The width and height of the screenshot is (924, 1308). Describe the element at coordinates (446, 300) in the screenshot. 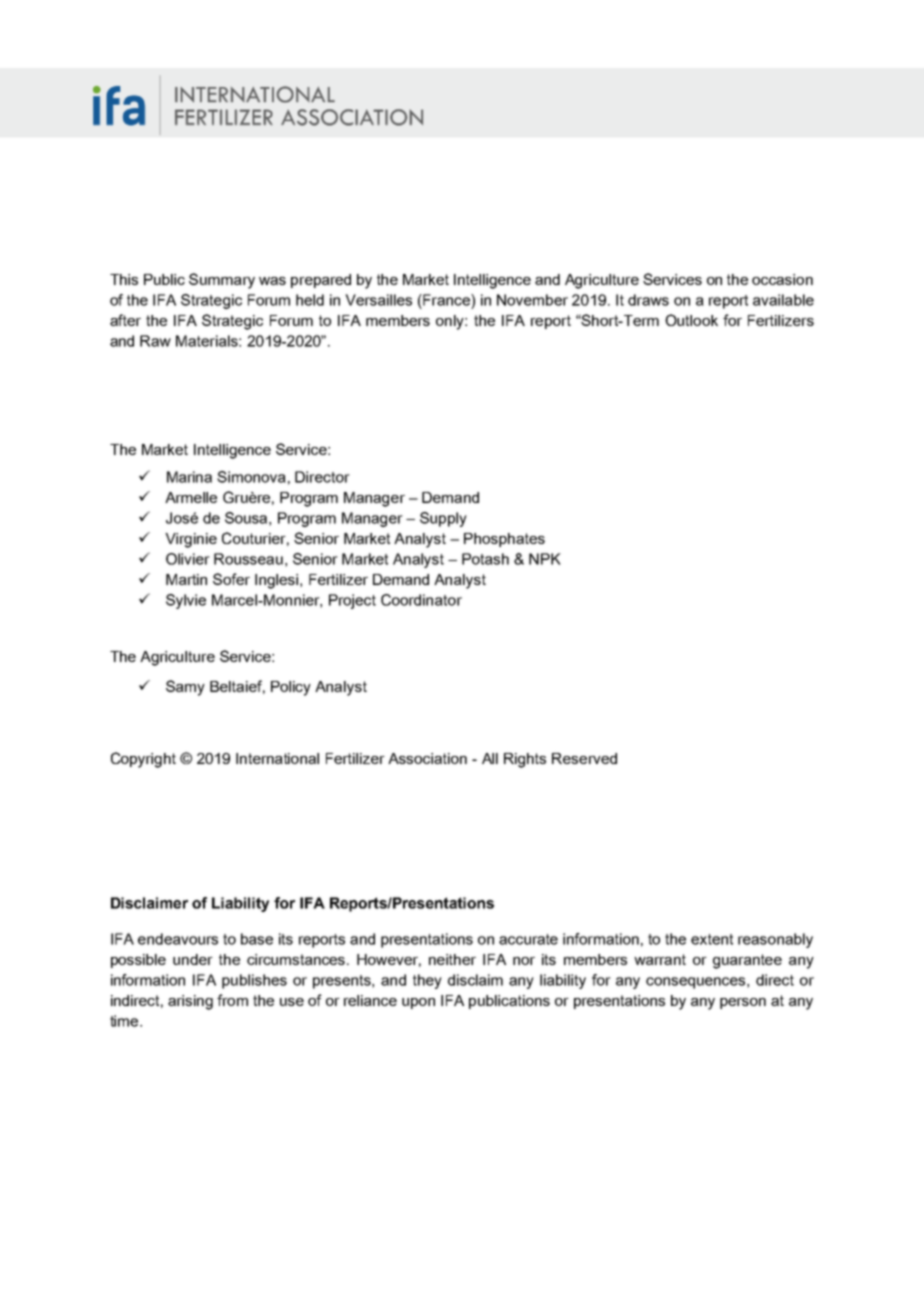

I see `France` at that location.
